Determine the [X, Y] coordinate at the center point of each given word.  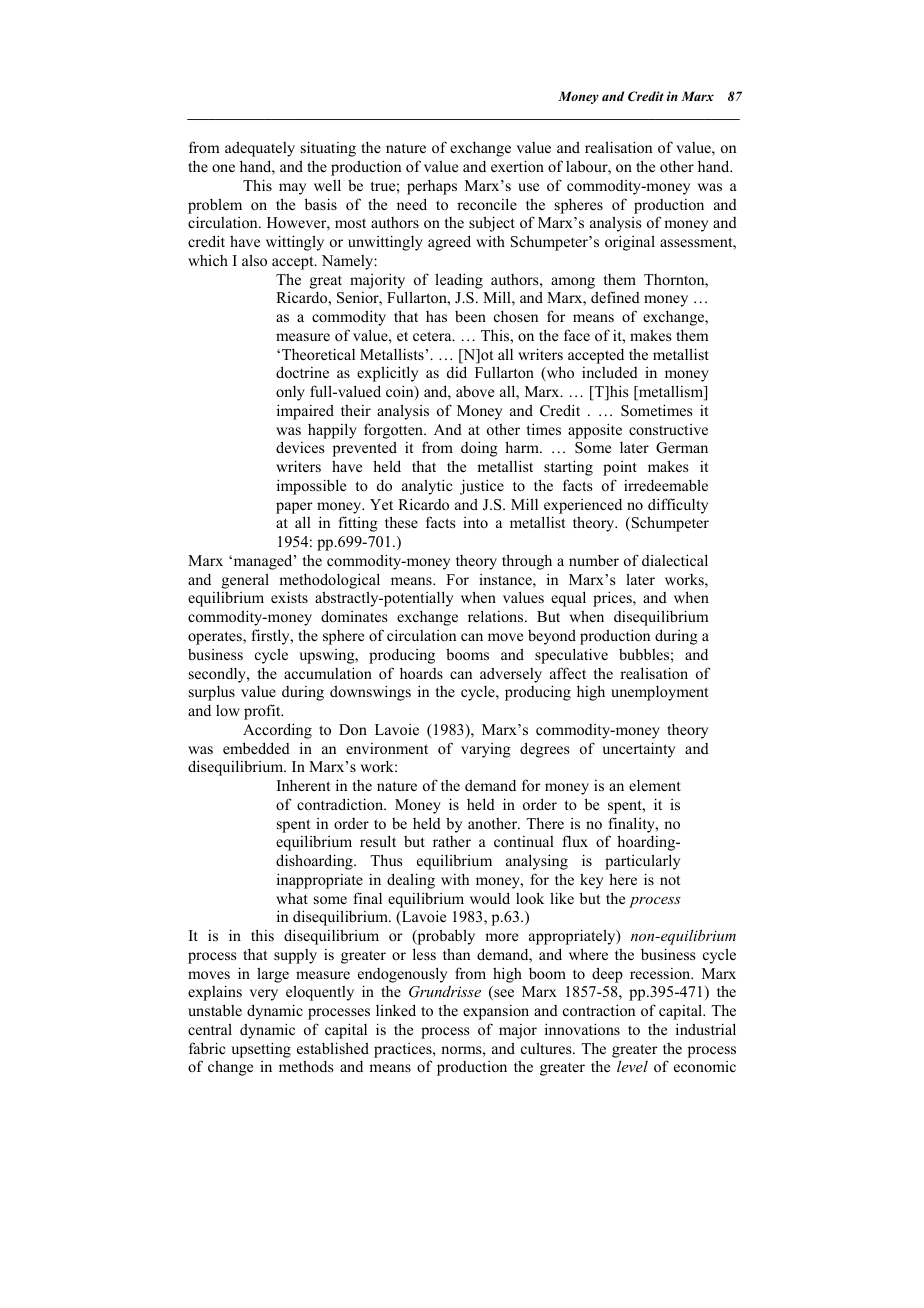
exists [289, 597]
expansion [496, 1012]
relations [497, 616]
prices [613, 599]
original [630, 243]
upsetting [261, 1050]
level [632, 1066]
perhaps [432, 187]
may [292, 189]
